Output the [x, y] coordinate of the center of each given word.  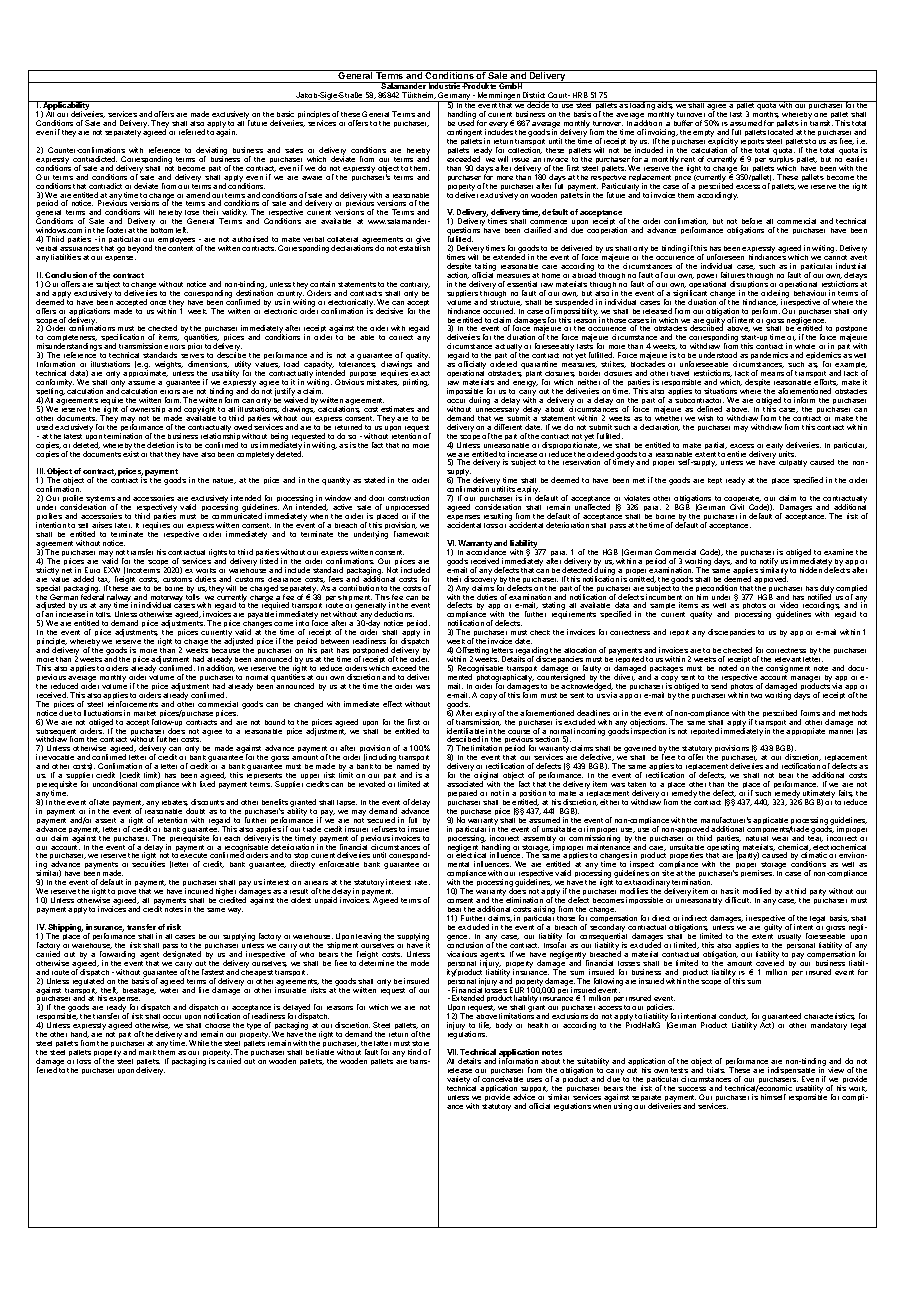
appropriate [805, 731]
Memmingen [499, 97]
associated [465, 784]
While [199, 1043]
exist [131, 453]
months [766, 115]
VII [452, 1052]
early [774, 446]
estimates [397, 409]
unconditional [115, 784]
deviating [211, 152]
